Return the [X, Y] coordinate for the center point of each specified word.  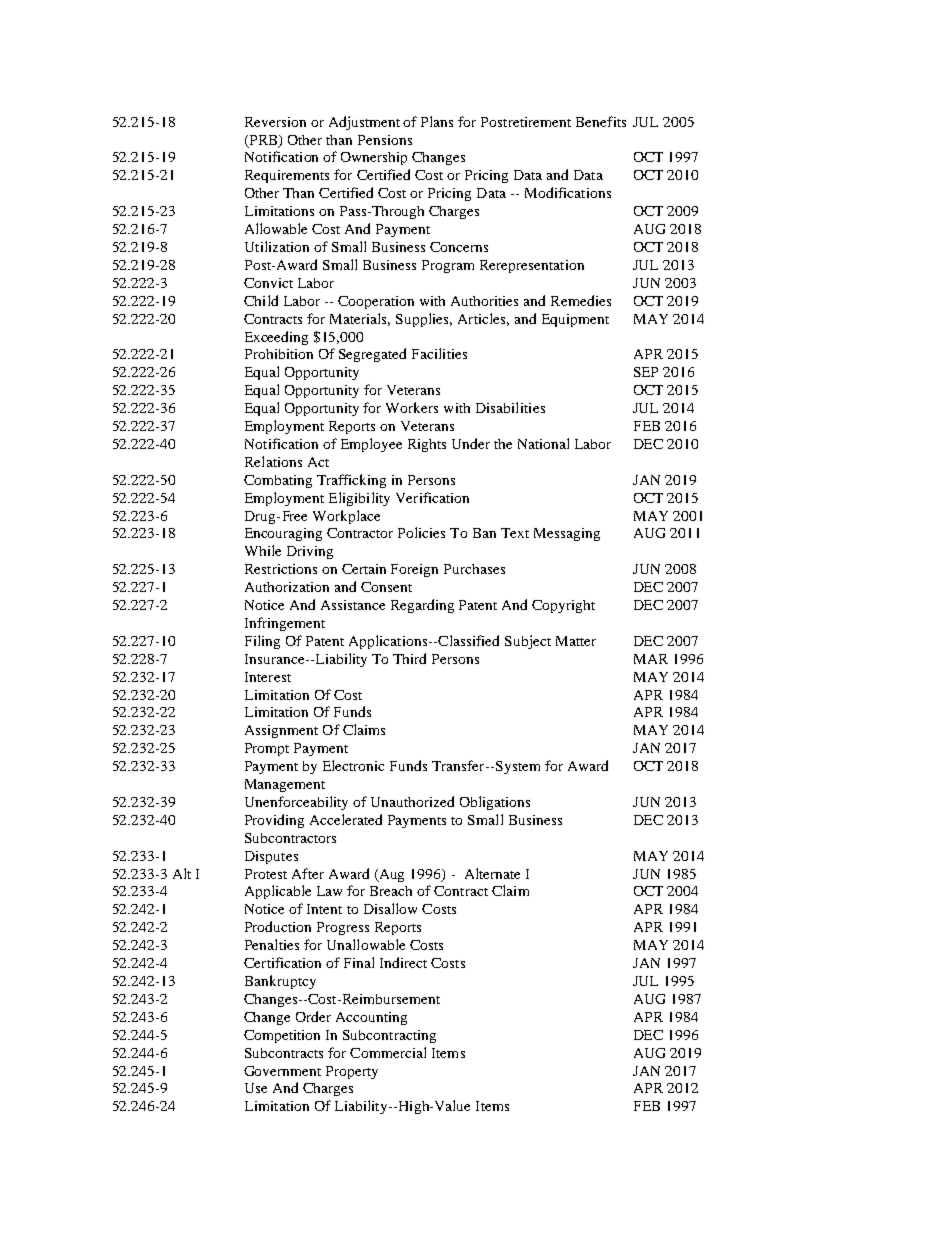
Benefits [601, 121]
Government [282, 1071]
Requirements [287, 176]
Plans [437, 121]
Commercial [388, 1052]
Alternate [492, 873]
